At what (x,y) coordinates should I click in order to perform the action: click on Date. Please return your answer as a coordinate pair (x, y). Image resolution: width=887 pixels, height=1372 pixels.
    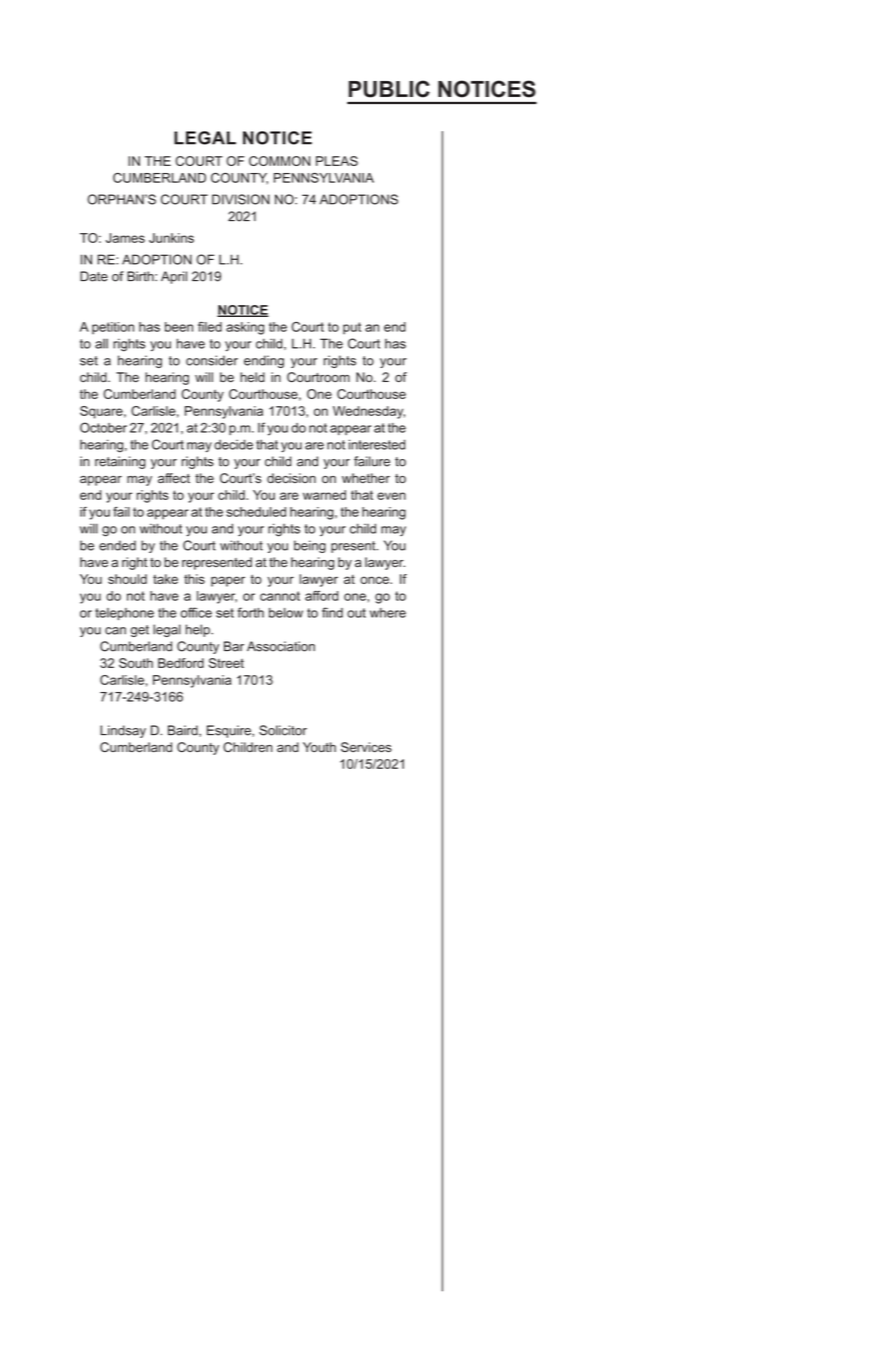
    Looking at the image, I should click on (94, 276).
